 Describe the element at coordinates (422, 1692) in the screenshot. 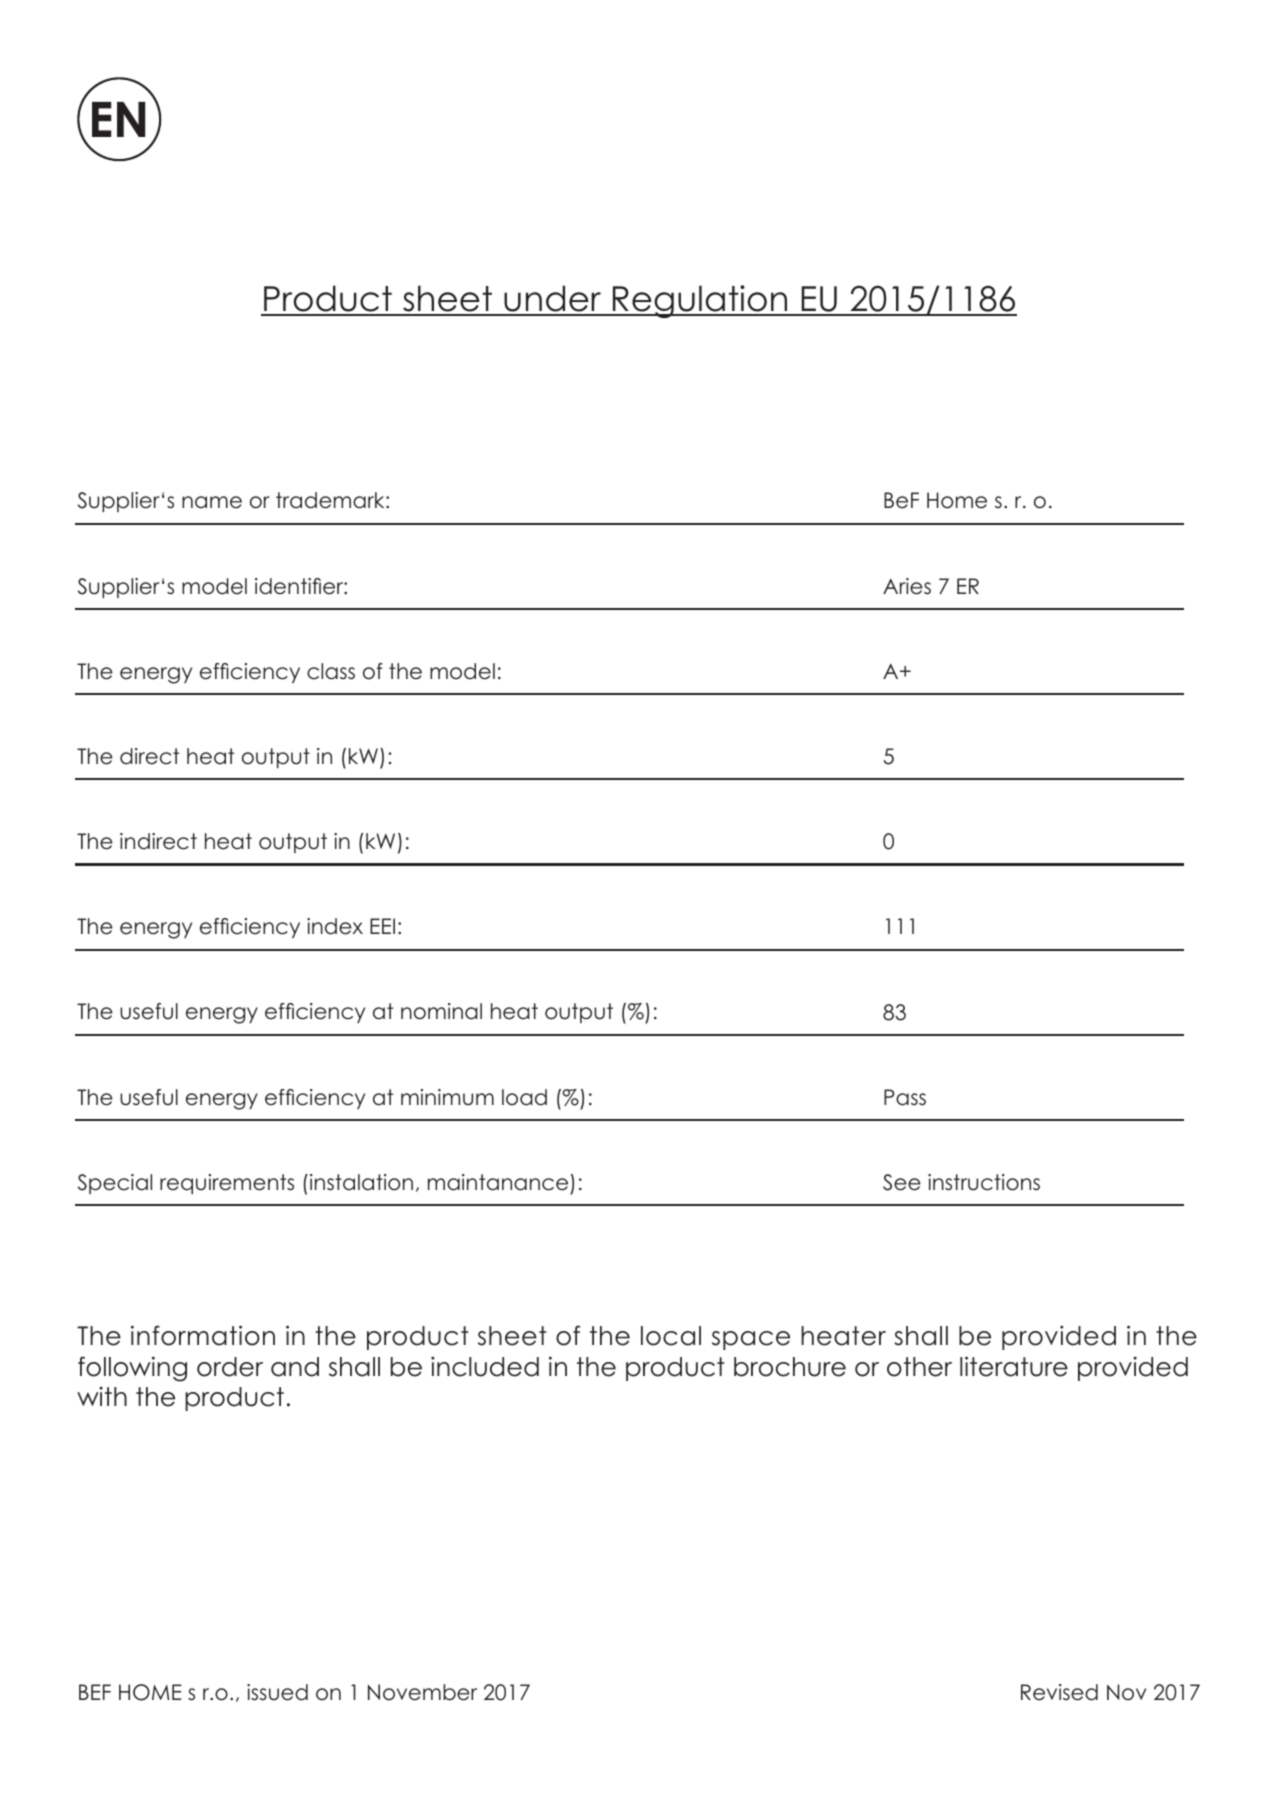

I see `November` at that location.
